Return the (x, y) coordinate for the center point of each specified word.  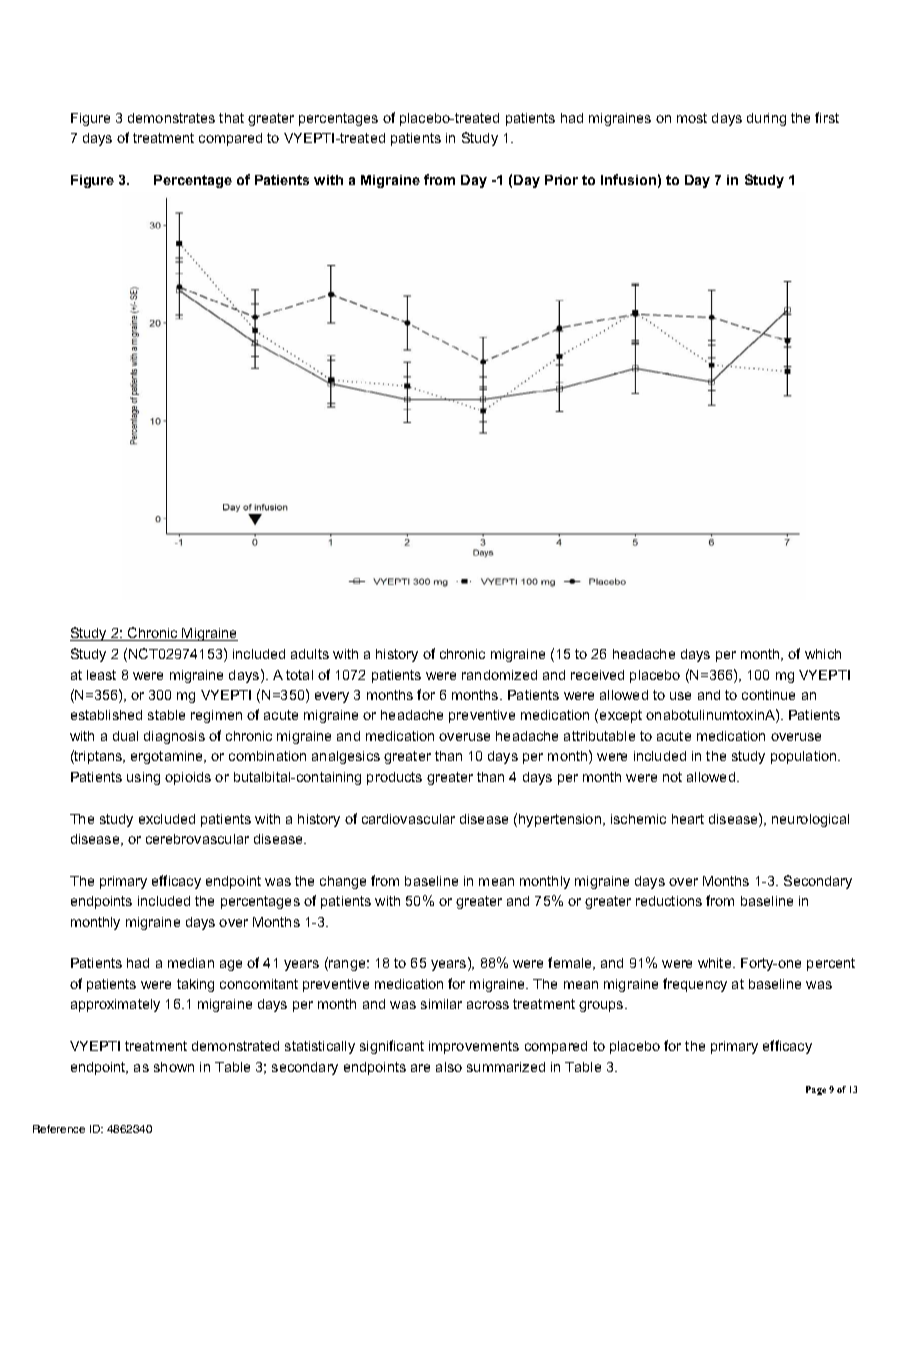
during (766, 119)
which (823, 654)
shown (174, 1067)
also (449, 1067)
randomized (499, 675)
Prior (561, 180)
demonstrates (171, 118)
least (101, 675)
